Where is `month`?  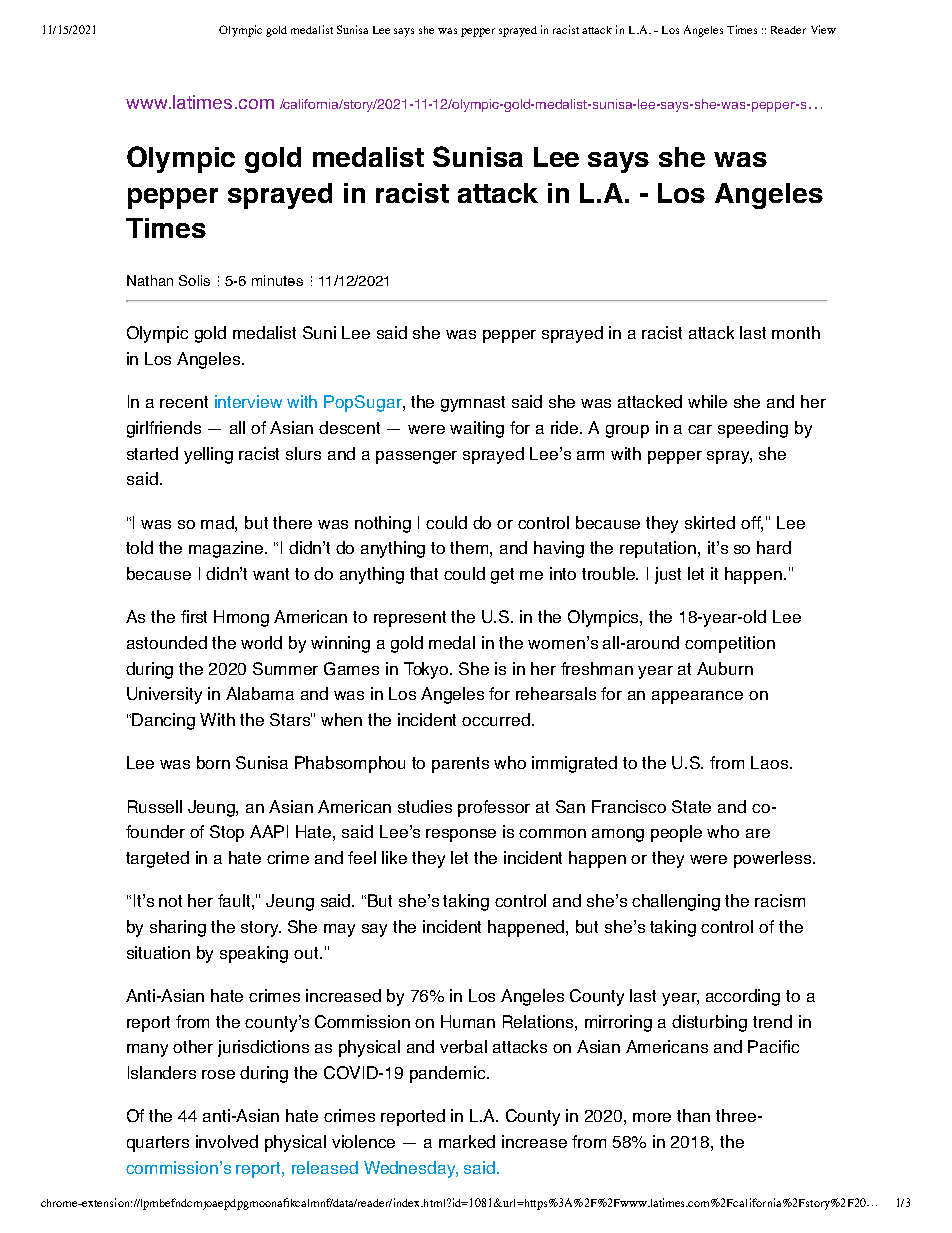 month is located at coordinates (796, 332).
